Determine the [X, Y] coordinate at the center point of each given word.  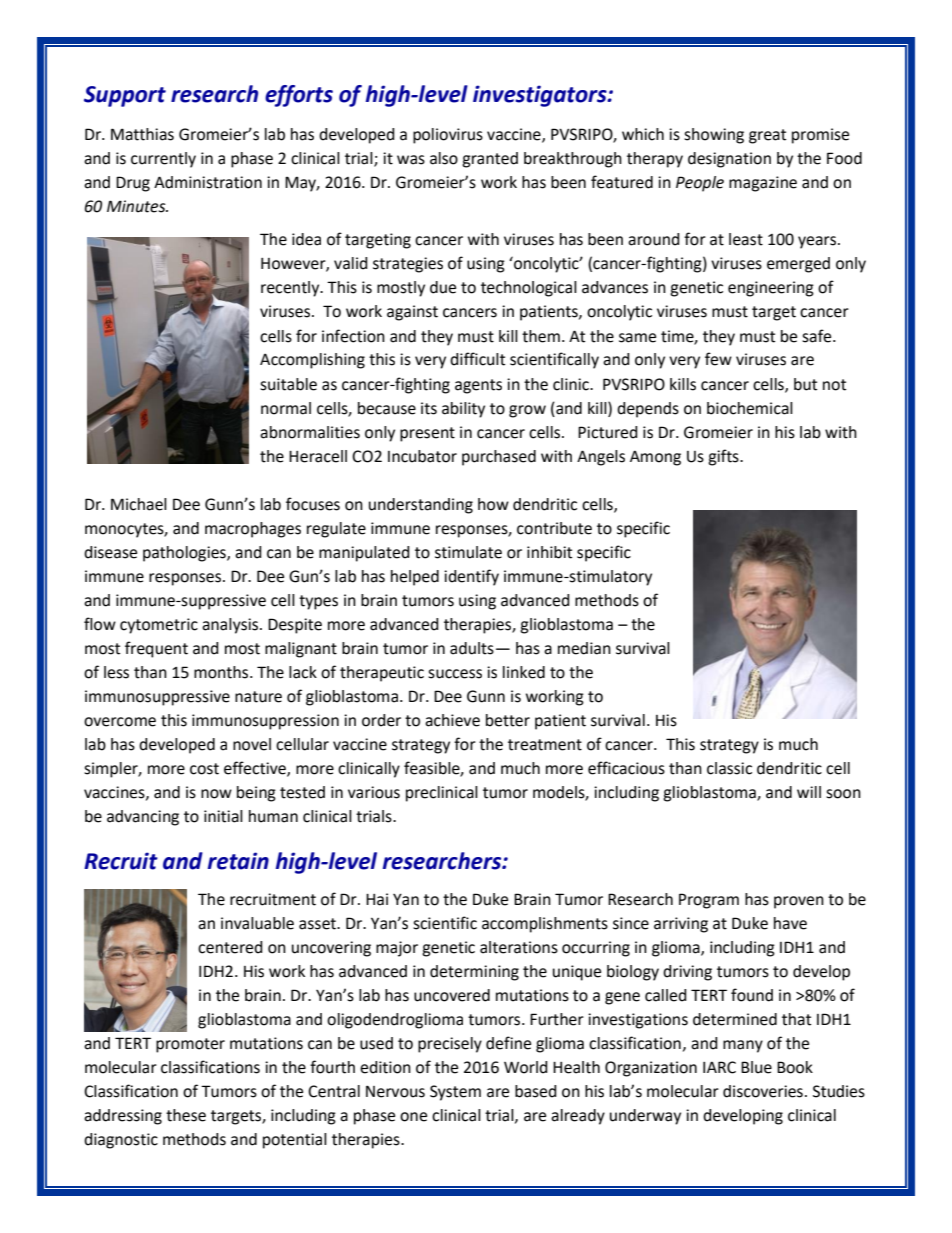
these [186, 1115]
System [455, 1093]
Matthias [142, 134]
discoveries [763, 1091]
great [767, 136]
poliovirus [448, 136]
